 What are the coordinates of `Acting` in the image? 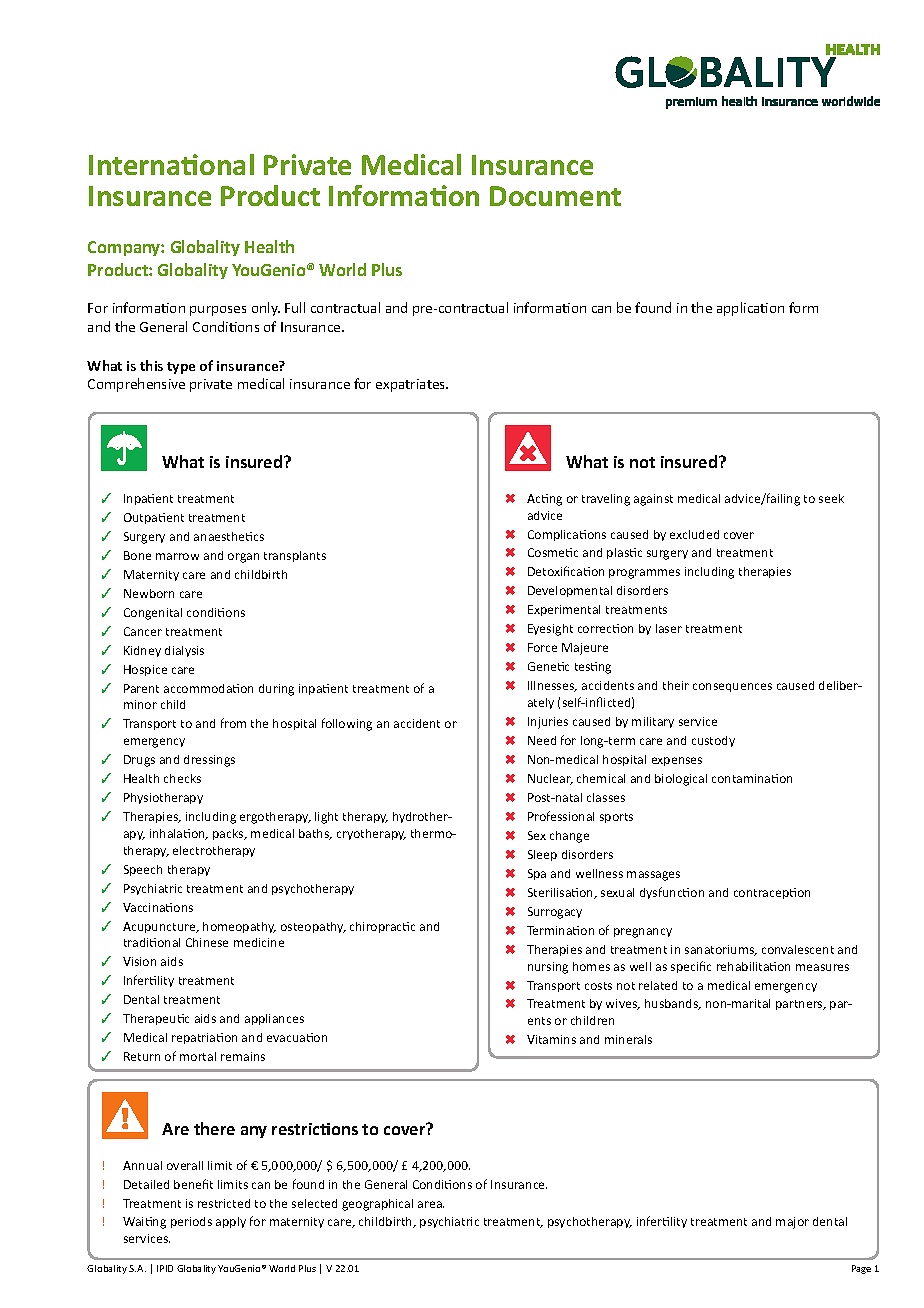 It's located at (544, 500).
